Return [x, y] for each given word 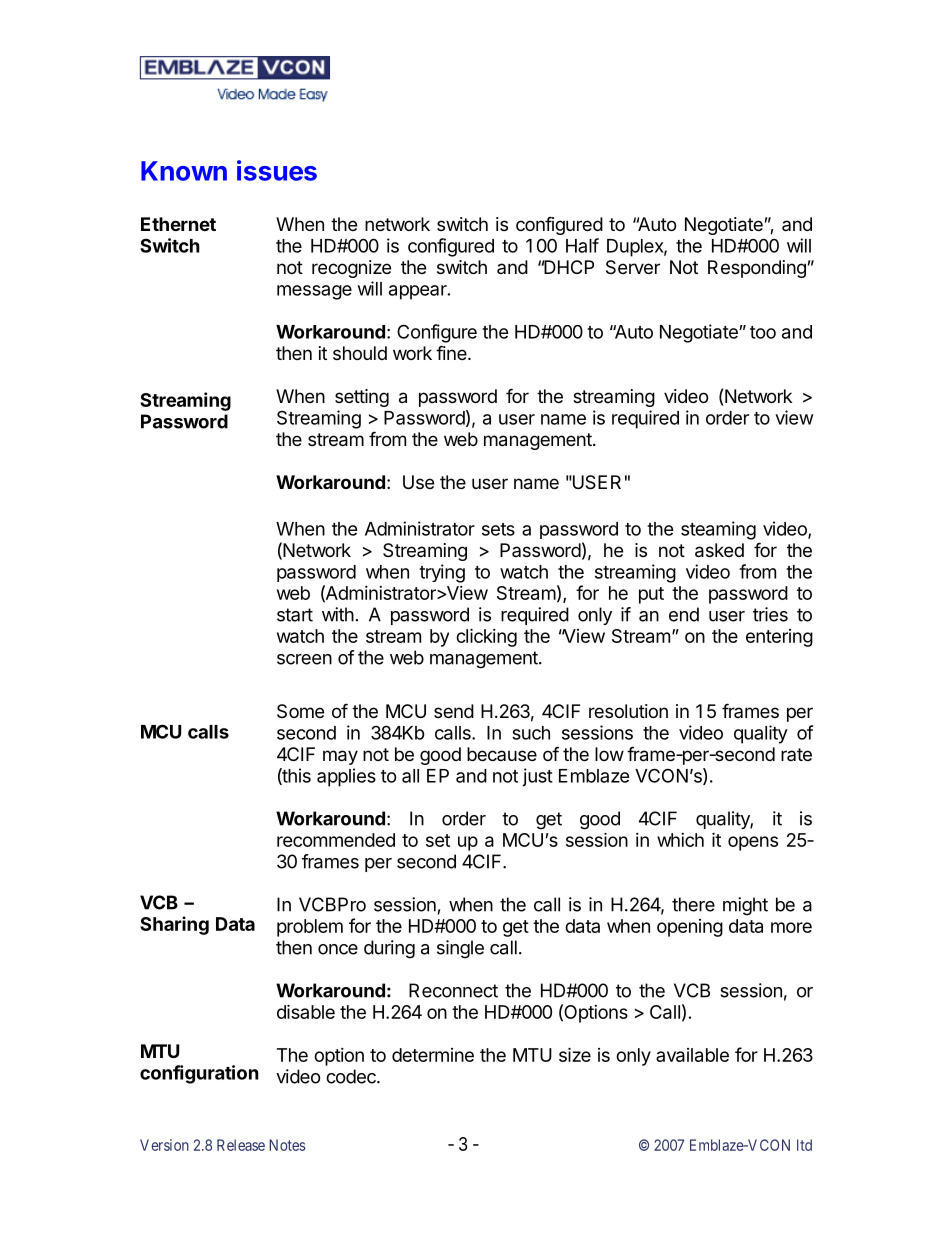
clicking [486, 637]
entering [779, 638]
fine [452, 352]
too [763, 332]
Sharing [174, 925]
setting [362, 398]
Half [582, 245]
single [460, 949]
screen [304, 659]
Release [241, 1145]
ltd [804, 1145]
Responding [757, 269]
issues [277, 170]
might [745, 906]
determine [433, 1055]
